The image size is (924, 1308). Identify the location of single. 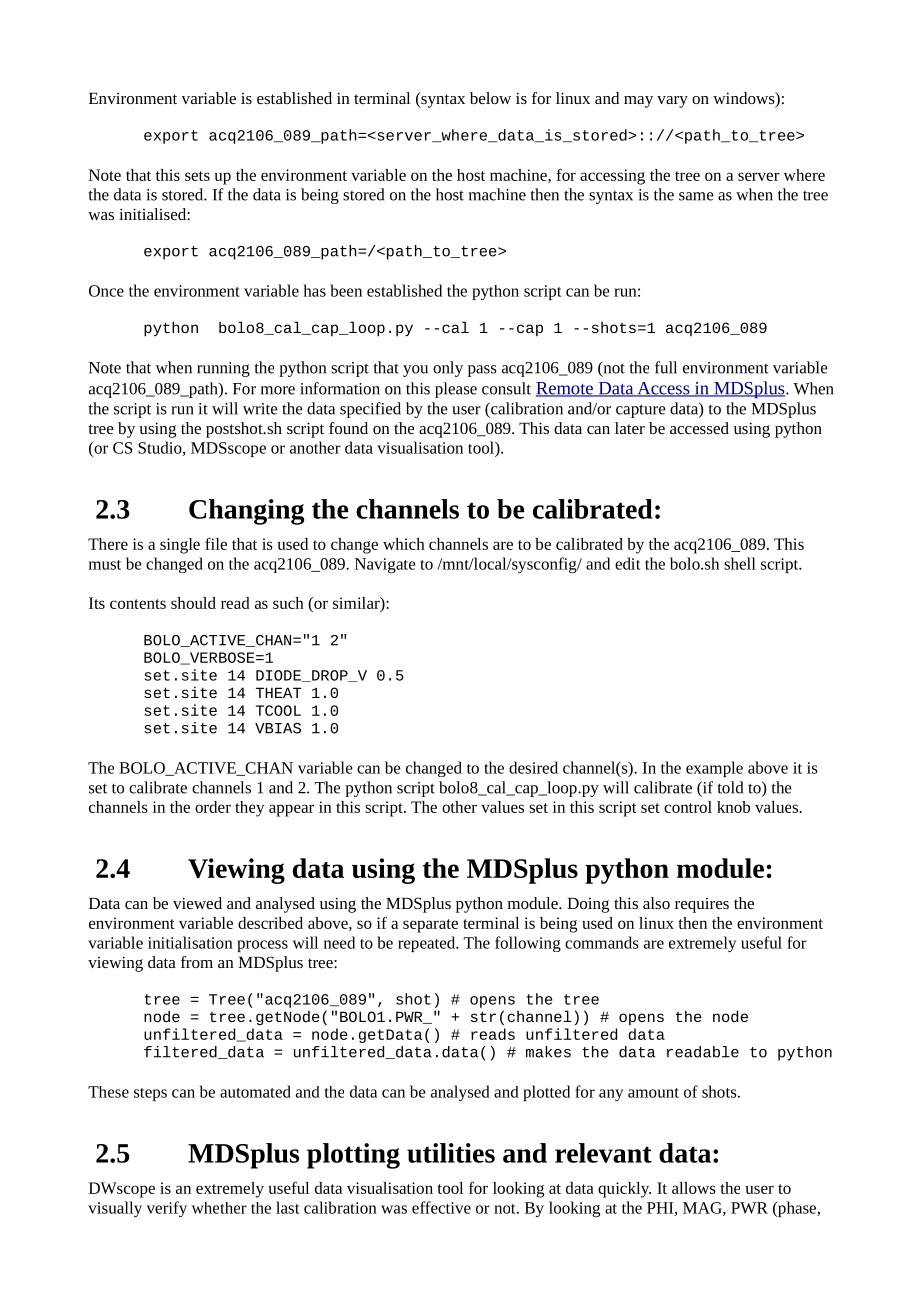
(180, 546).
